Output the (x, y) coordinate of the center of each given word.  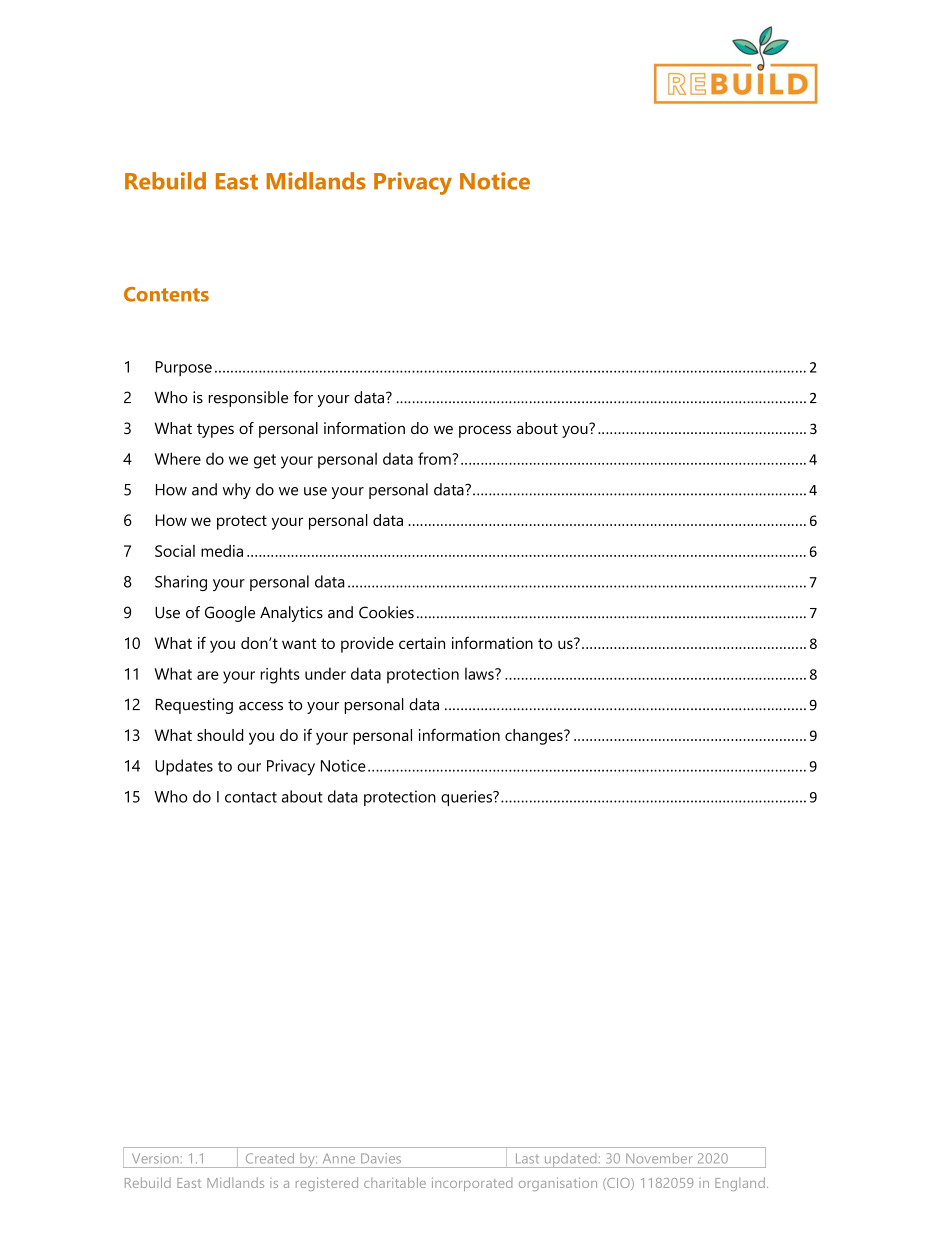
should (220, 735)
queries (467, 798)
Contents (166, 294)
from (435, 458)
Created (270, 1158)
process (485, 431)
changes (535, 737)
